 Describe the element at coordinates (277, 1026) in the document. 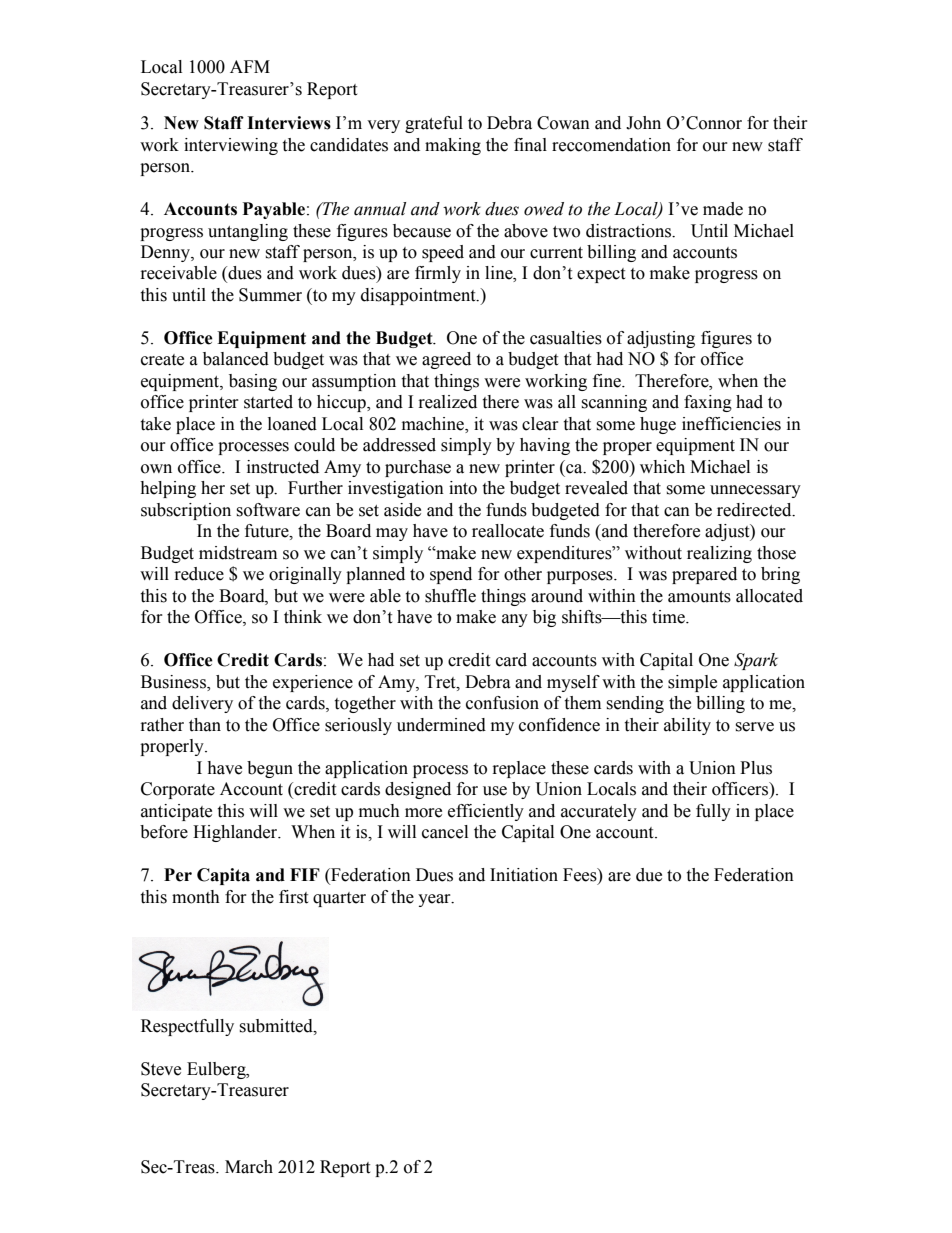

I see `submitted` at that location.
